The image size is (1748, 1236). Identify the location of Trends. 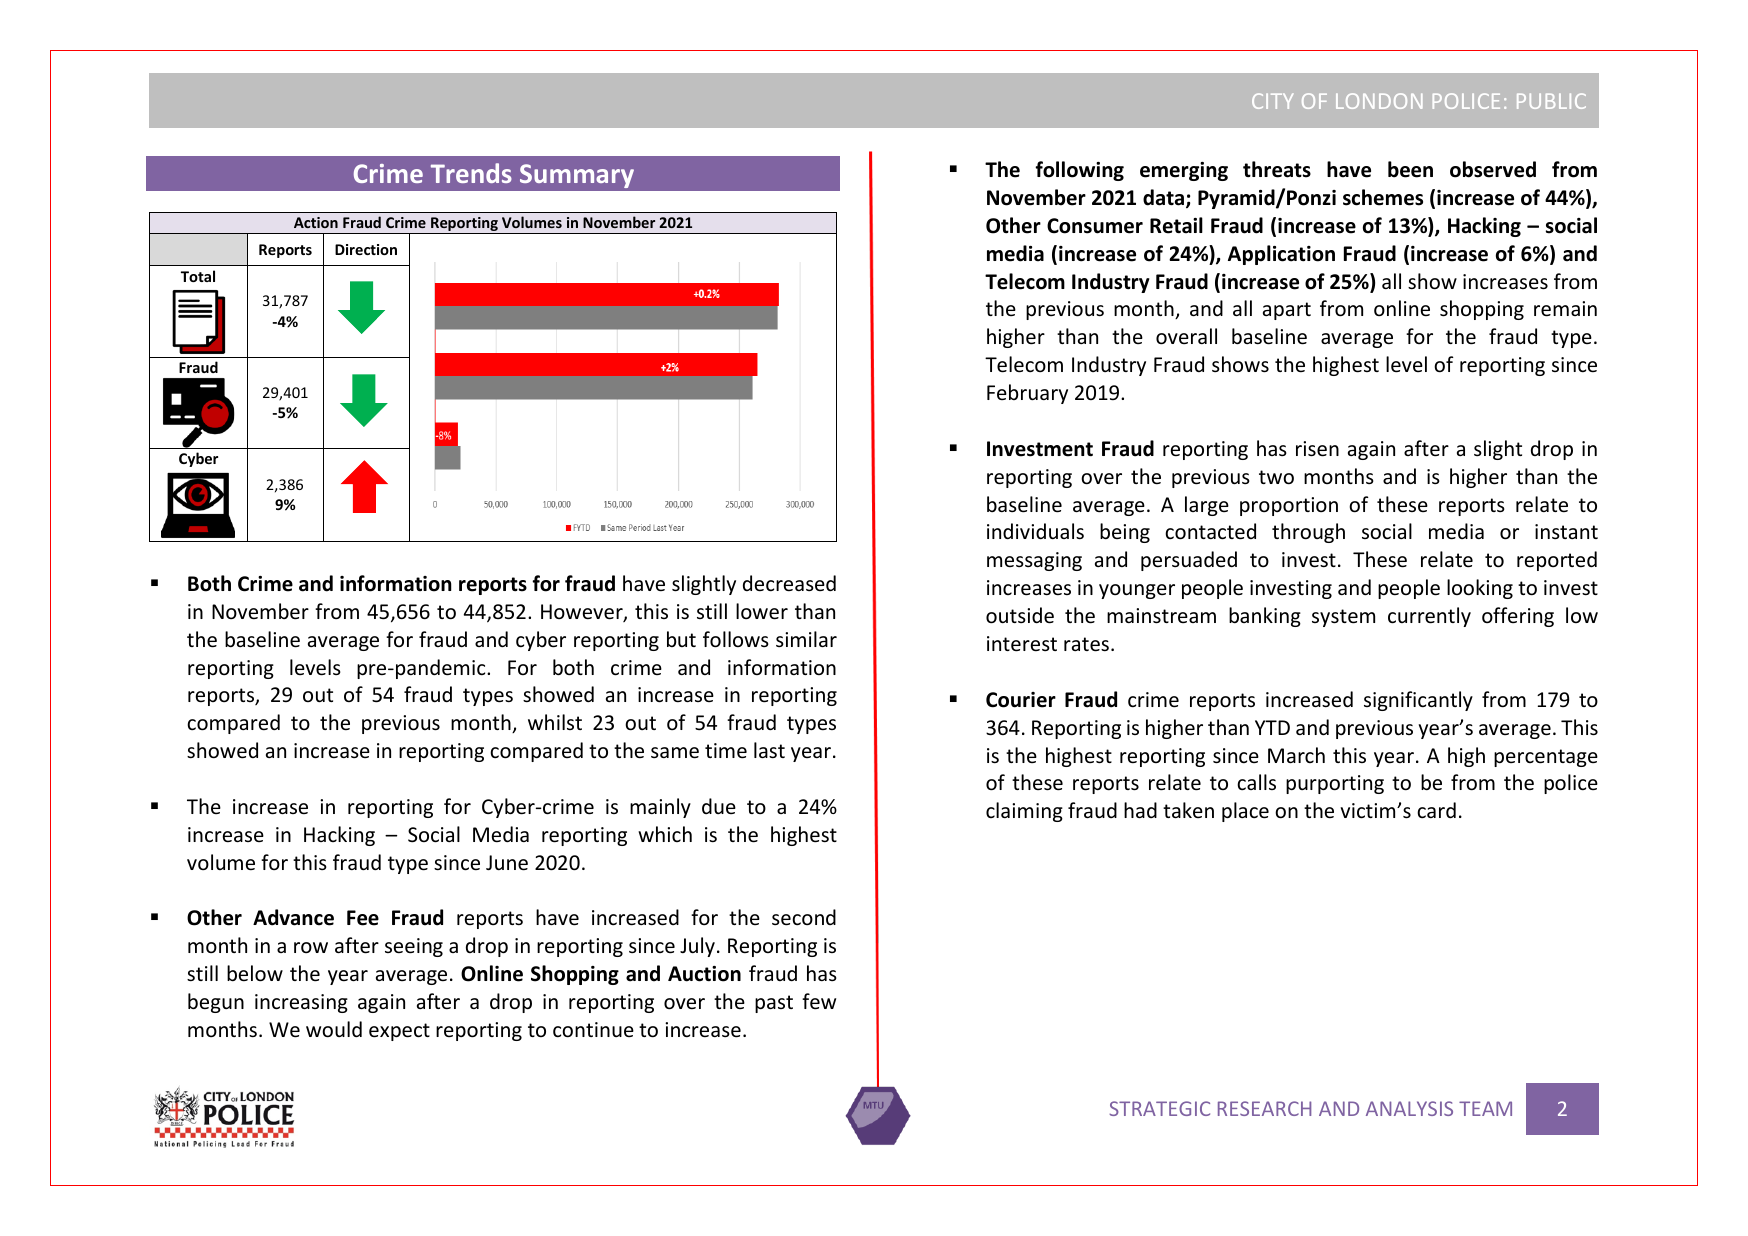
(471, 173).
